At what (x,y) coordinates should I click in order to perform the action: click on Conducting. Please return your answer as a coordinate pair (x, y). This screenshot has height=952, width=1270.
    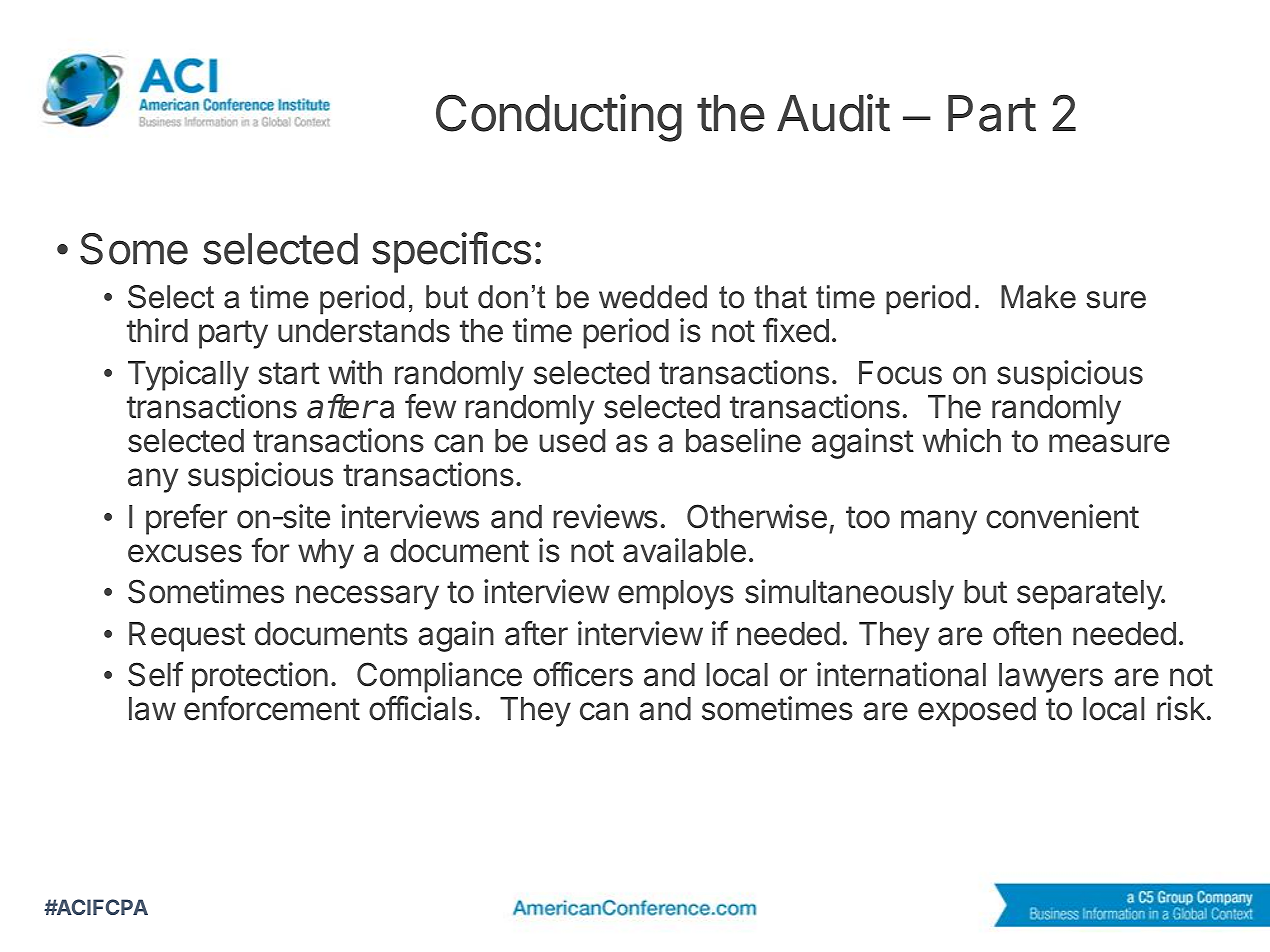
    Looking at the image, I should click on (559, 118).
